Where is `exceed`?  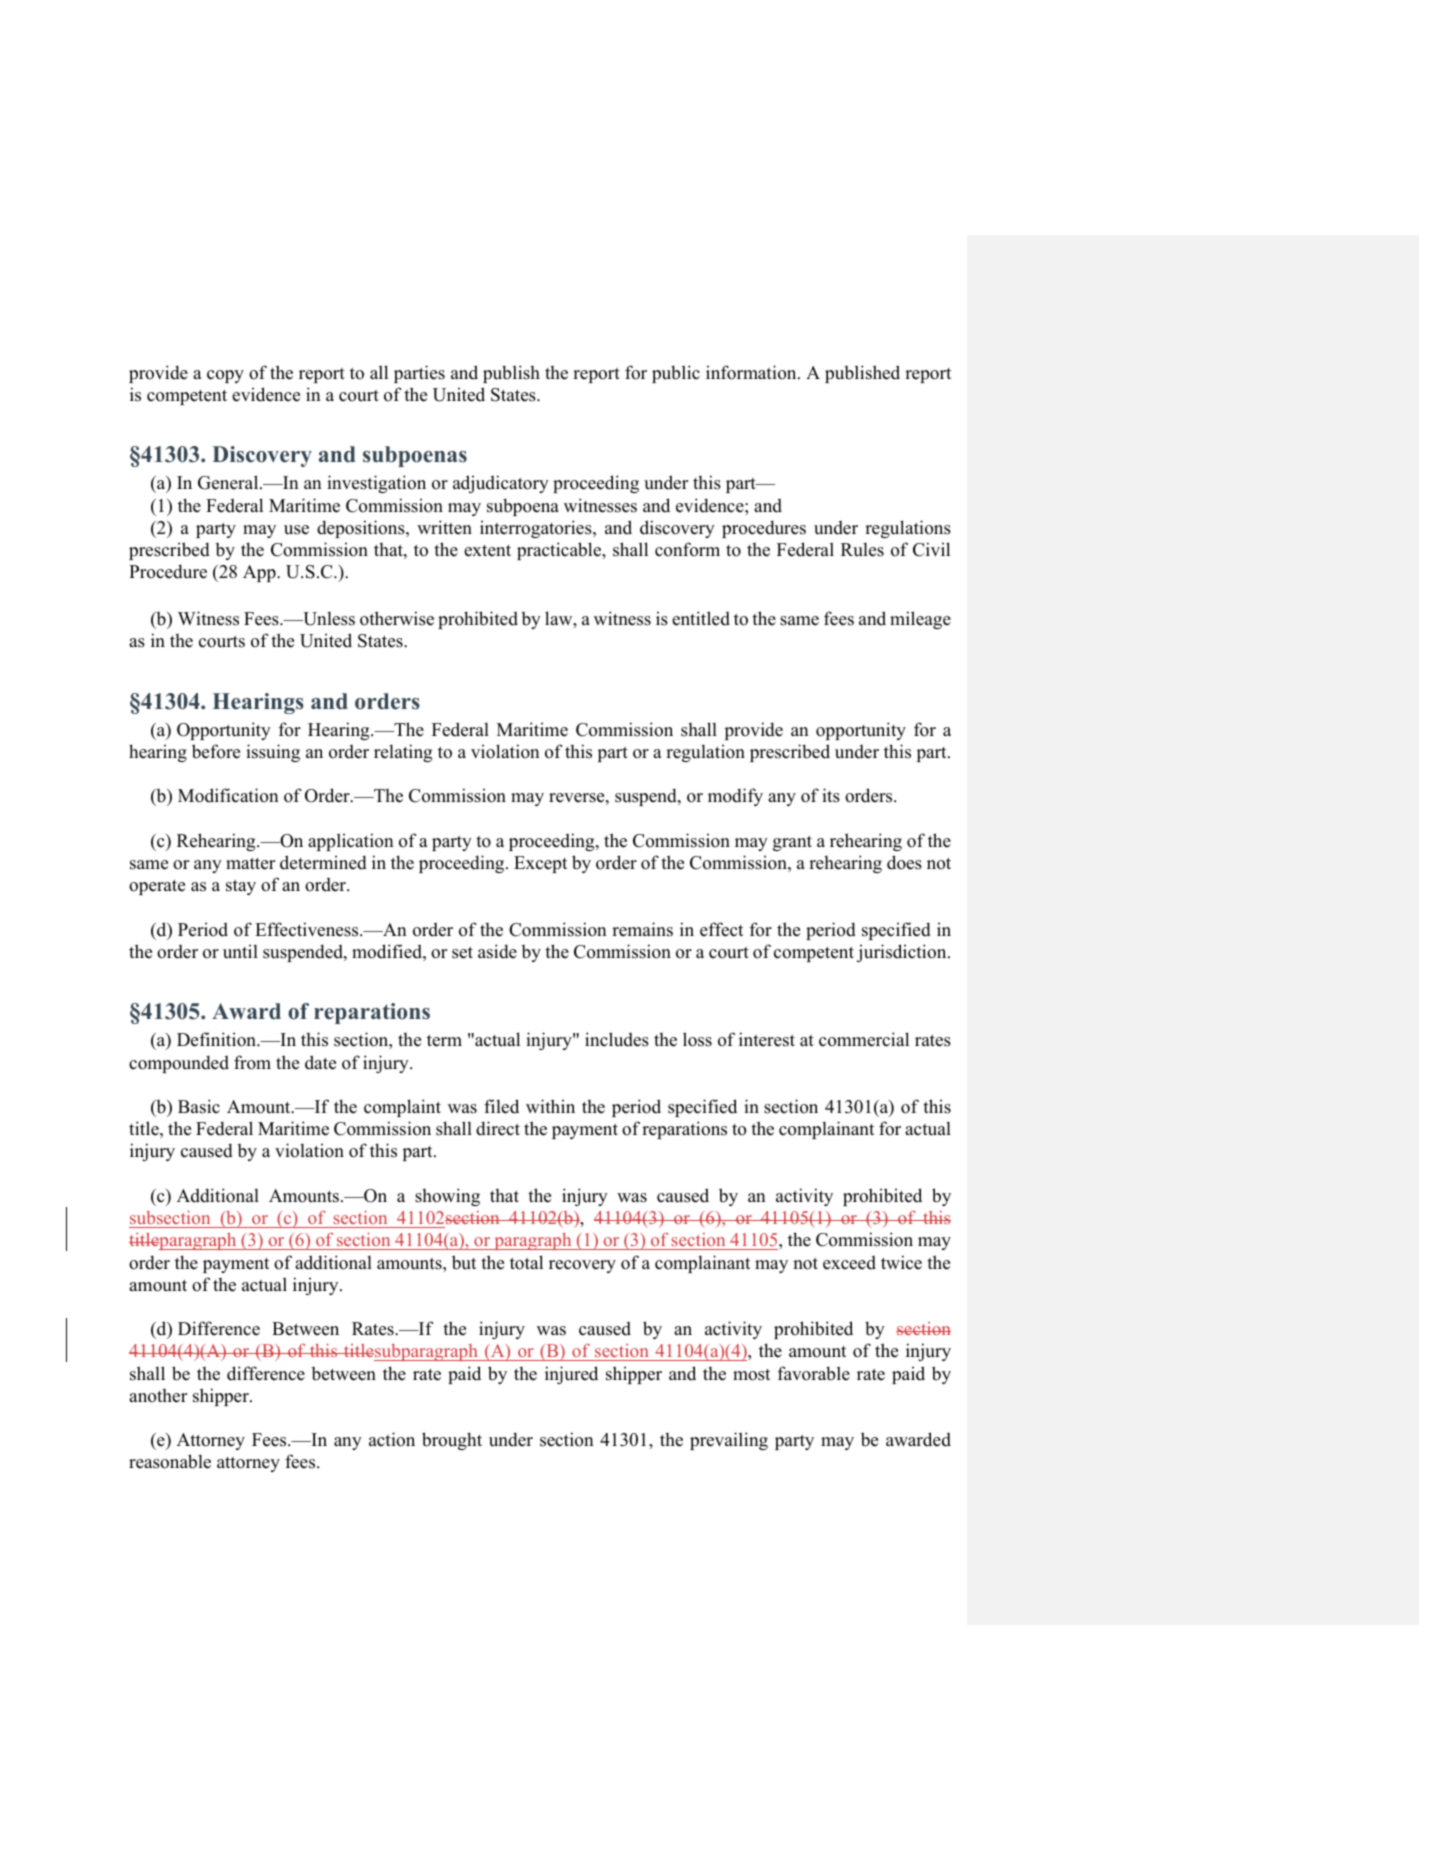 exceed is located at coordinates (849, 1263).
